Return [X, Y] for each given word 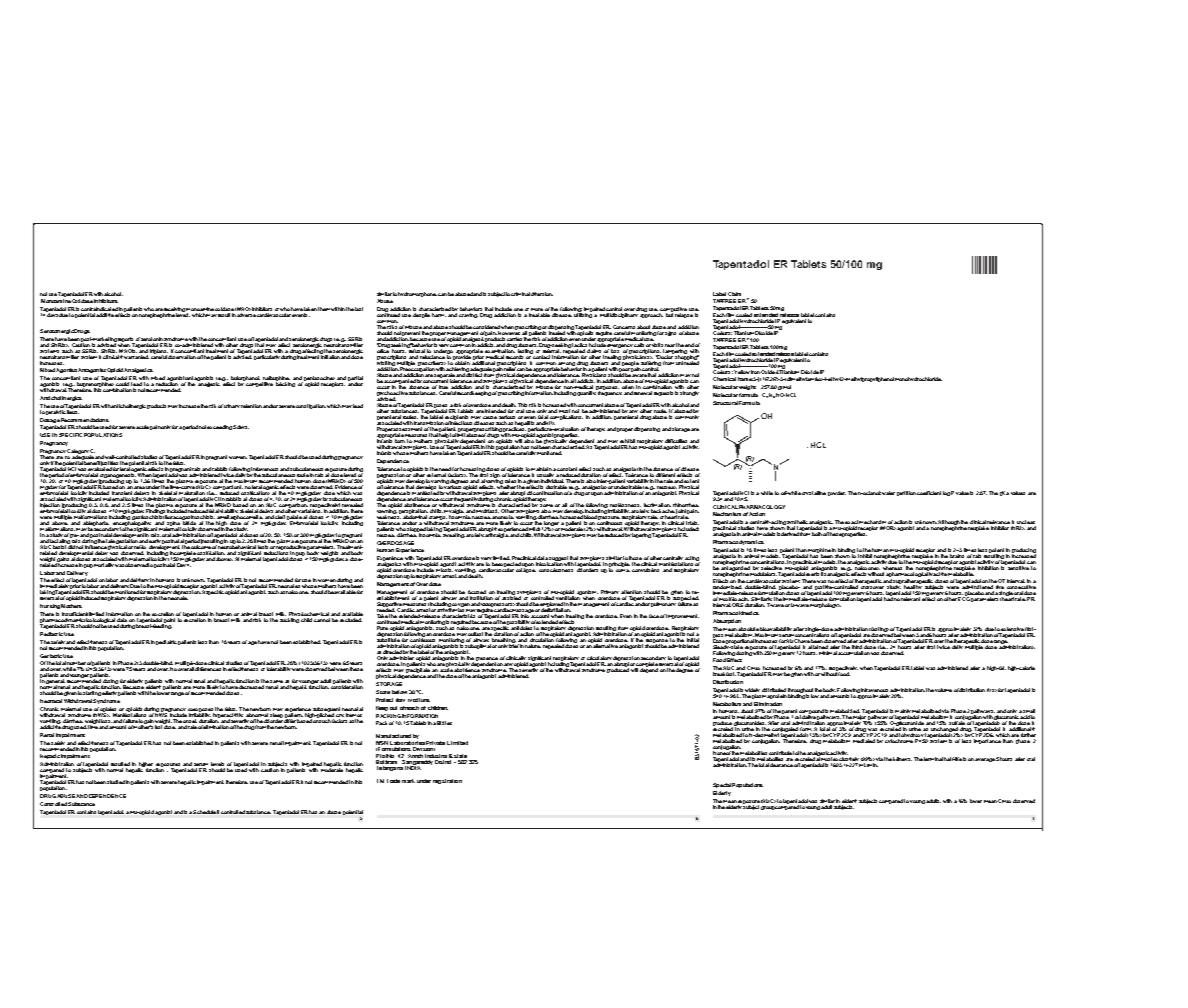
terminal [933, 759]
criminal [520, 294]
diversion [542, 294]
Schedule [204, 812]
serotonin [152, 339]
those [635, 559]
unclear [1026, 523]
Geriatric [51, 656]
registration [447, 781]
